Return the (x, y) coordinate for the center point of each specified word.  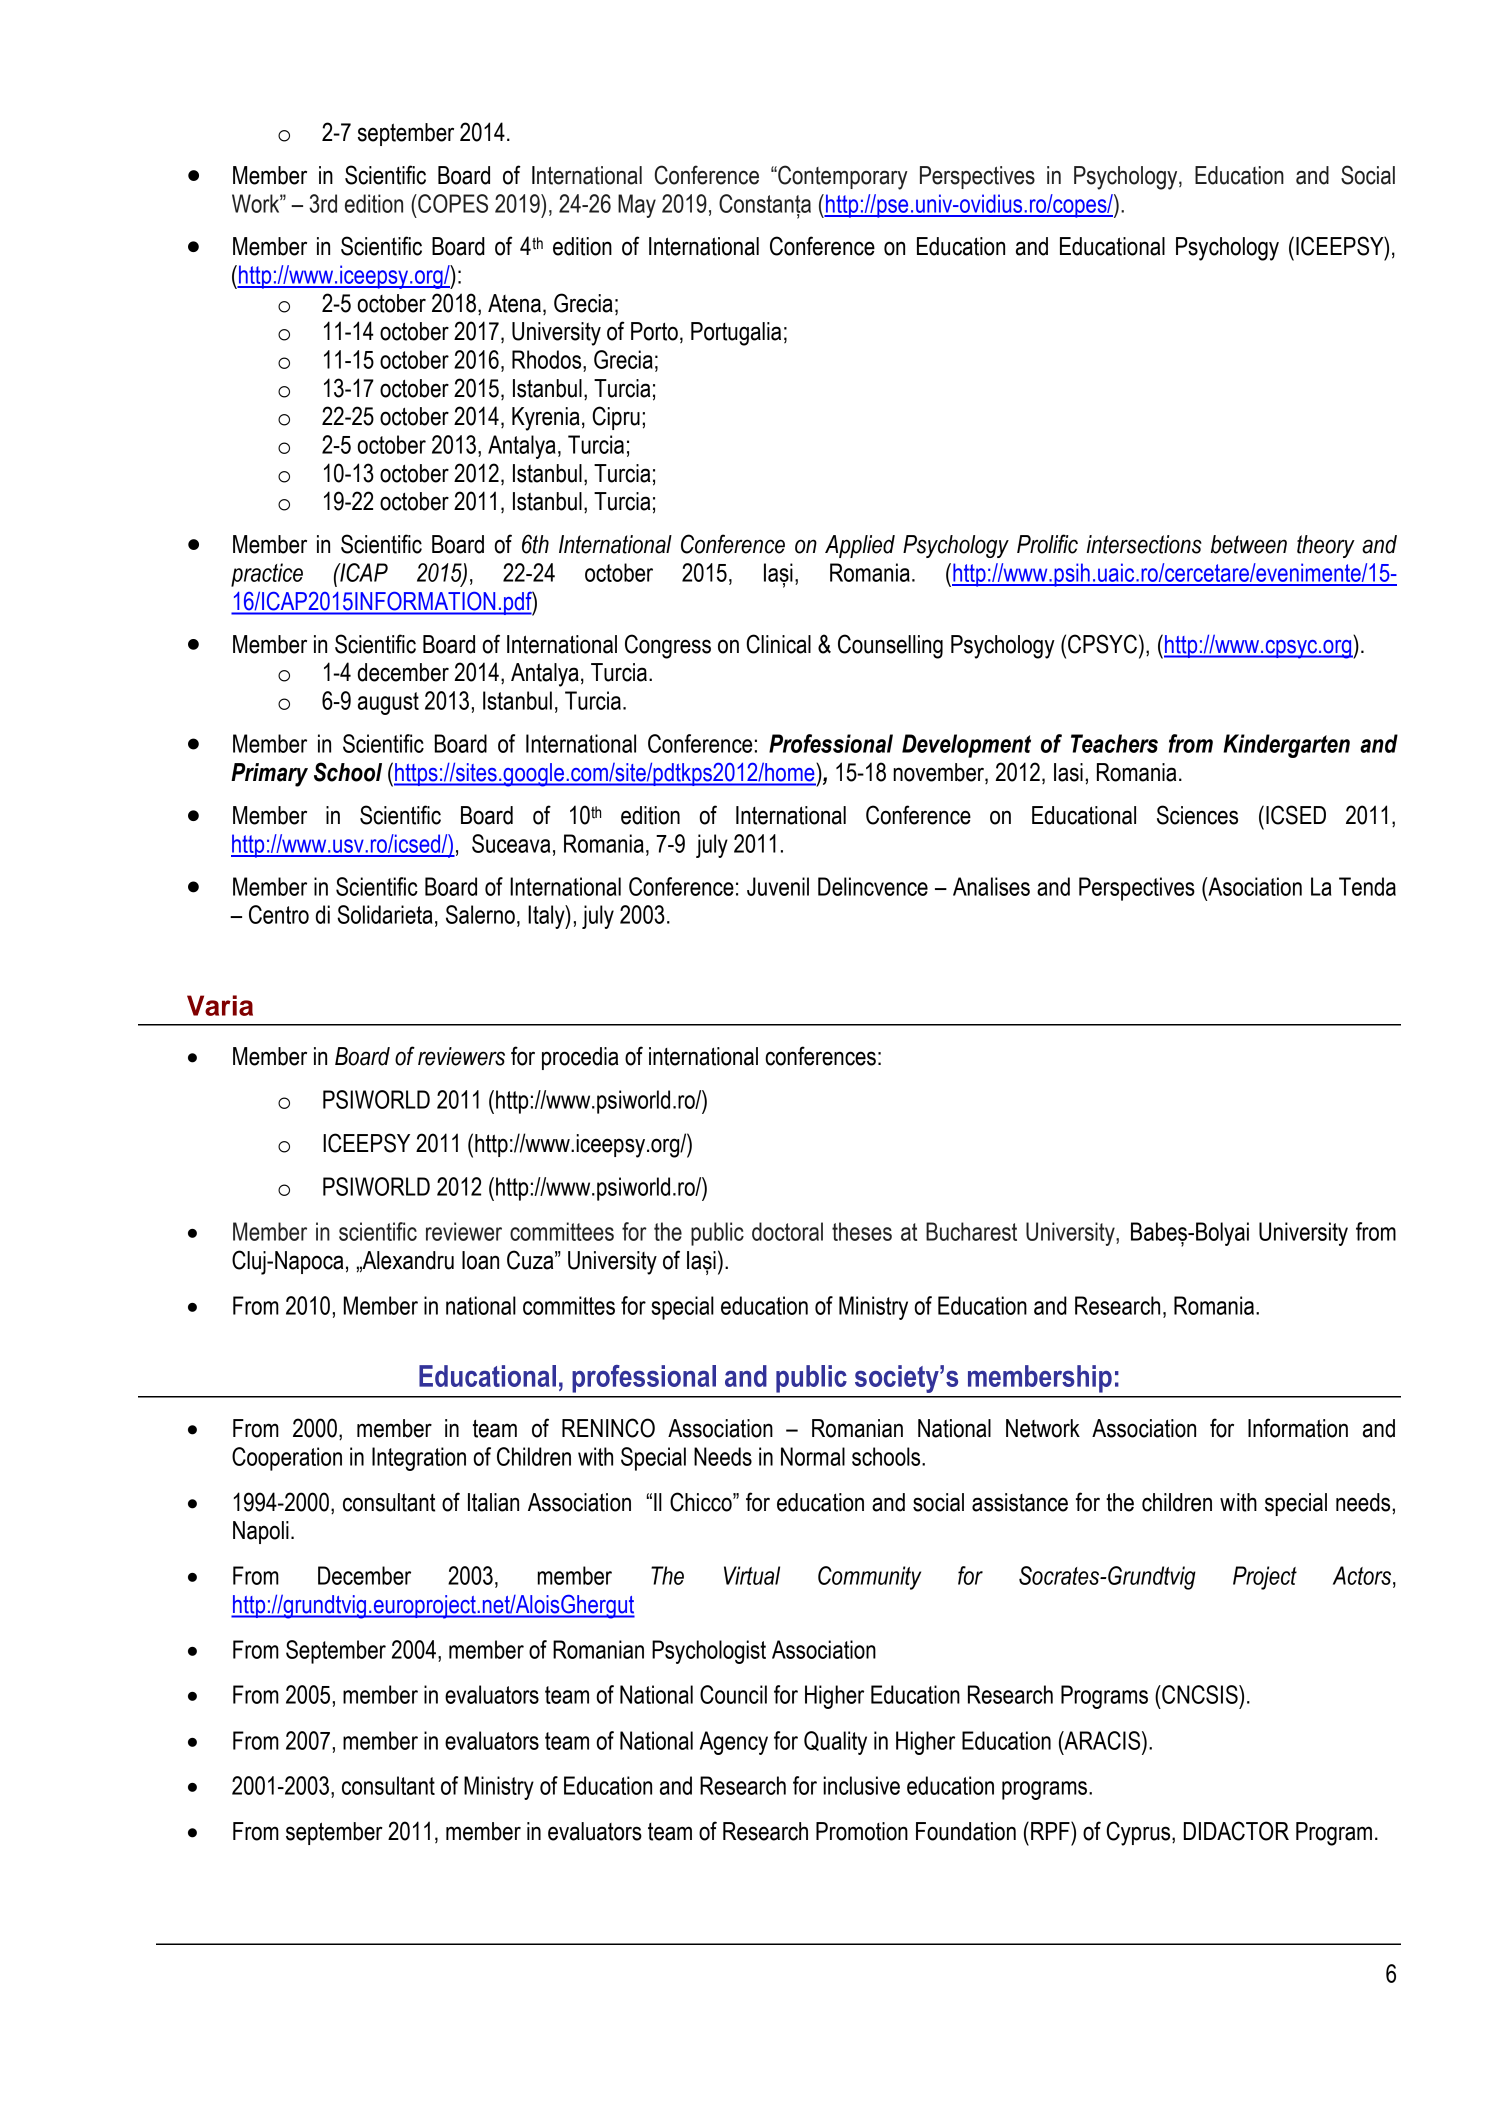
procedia (580, 1058)
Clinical (778, 644)
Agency (734, 1743)
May (637, 206)
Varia (220, 1005)
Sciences (1197, 815)
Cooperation (287, 1459)
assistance (1020, 1502)
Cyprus (1139, 1833)
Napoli (261, 1532)
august (388, 703)
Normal (813, 1456)
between (1249, 544)
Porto (654, 331)
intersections (1144, 544)
